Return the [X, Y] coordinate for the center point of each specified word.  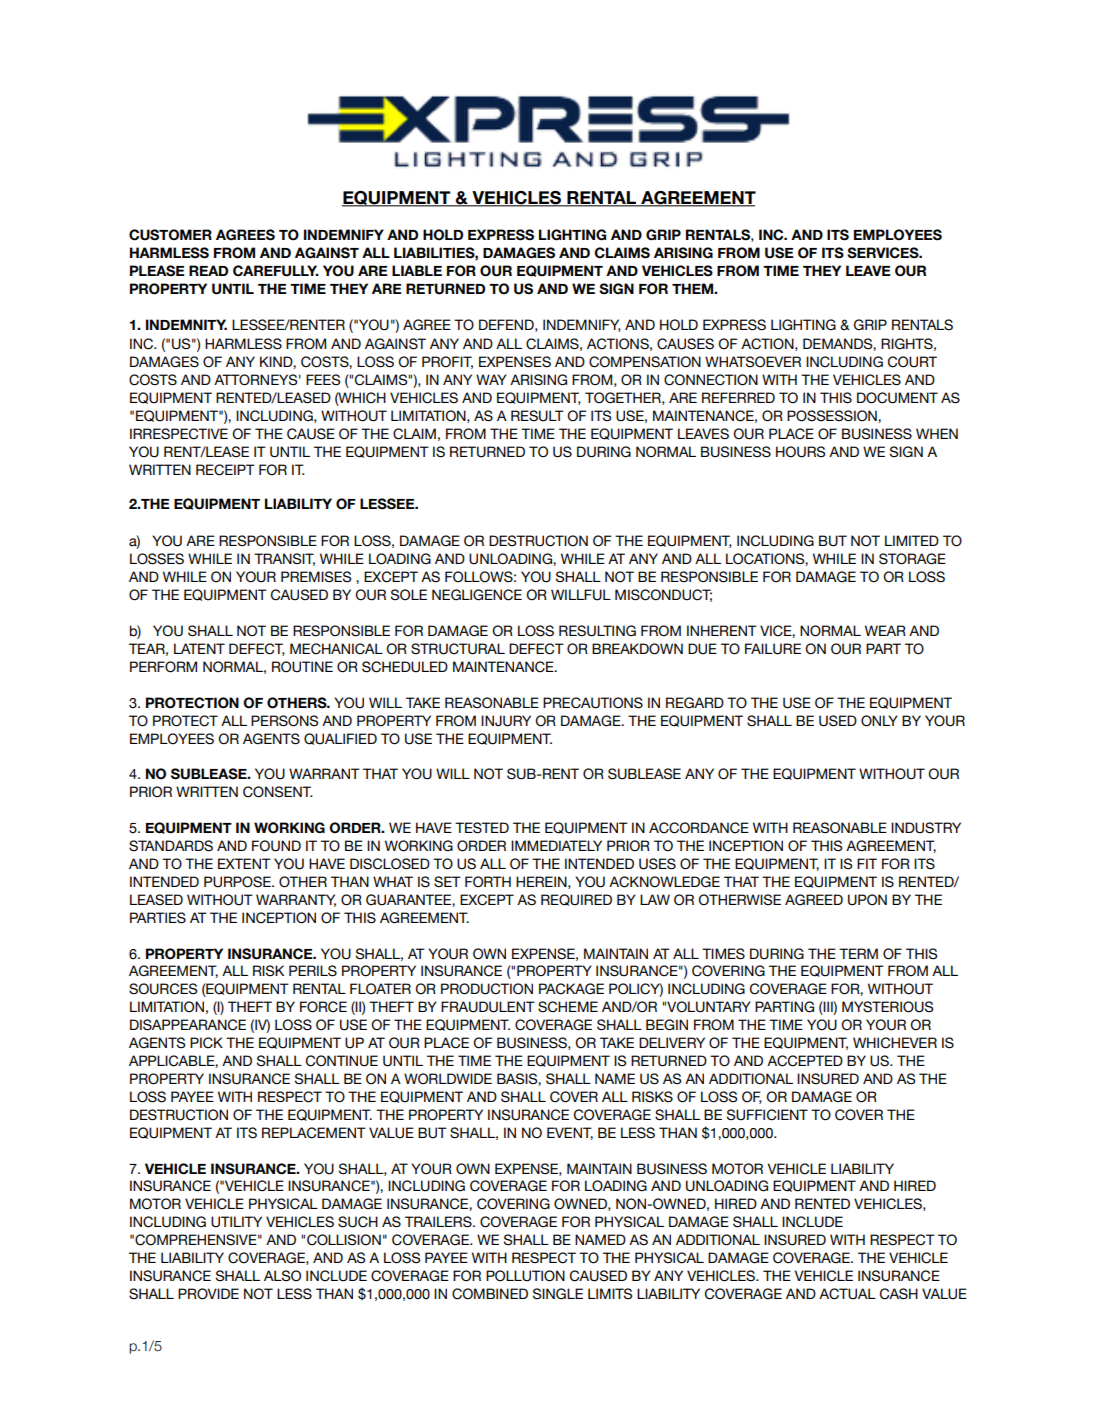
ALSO [282, 1276]
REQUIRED [576, 900]
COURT [912, 362]
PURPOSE [238, 882]
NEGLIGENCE [477, 595]
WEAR [885, 630]
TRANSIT [284, 559]
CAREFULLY [276, 271]
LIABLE [417, 270]
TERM [858, 953]
